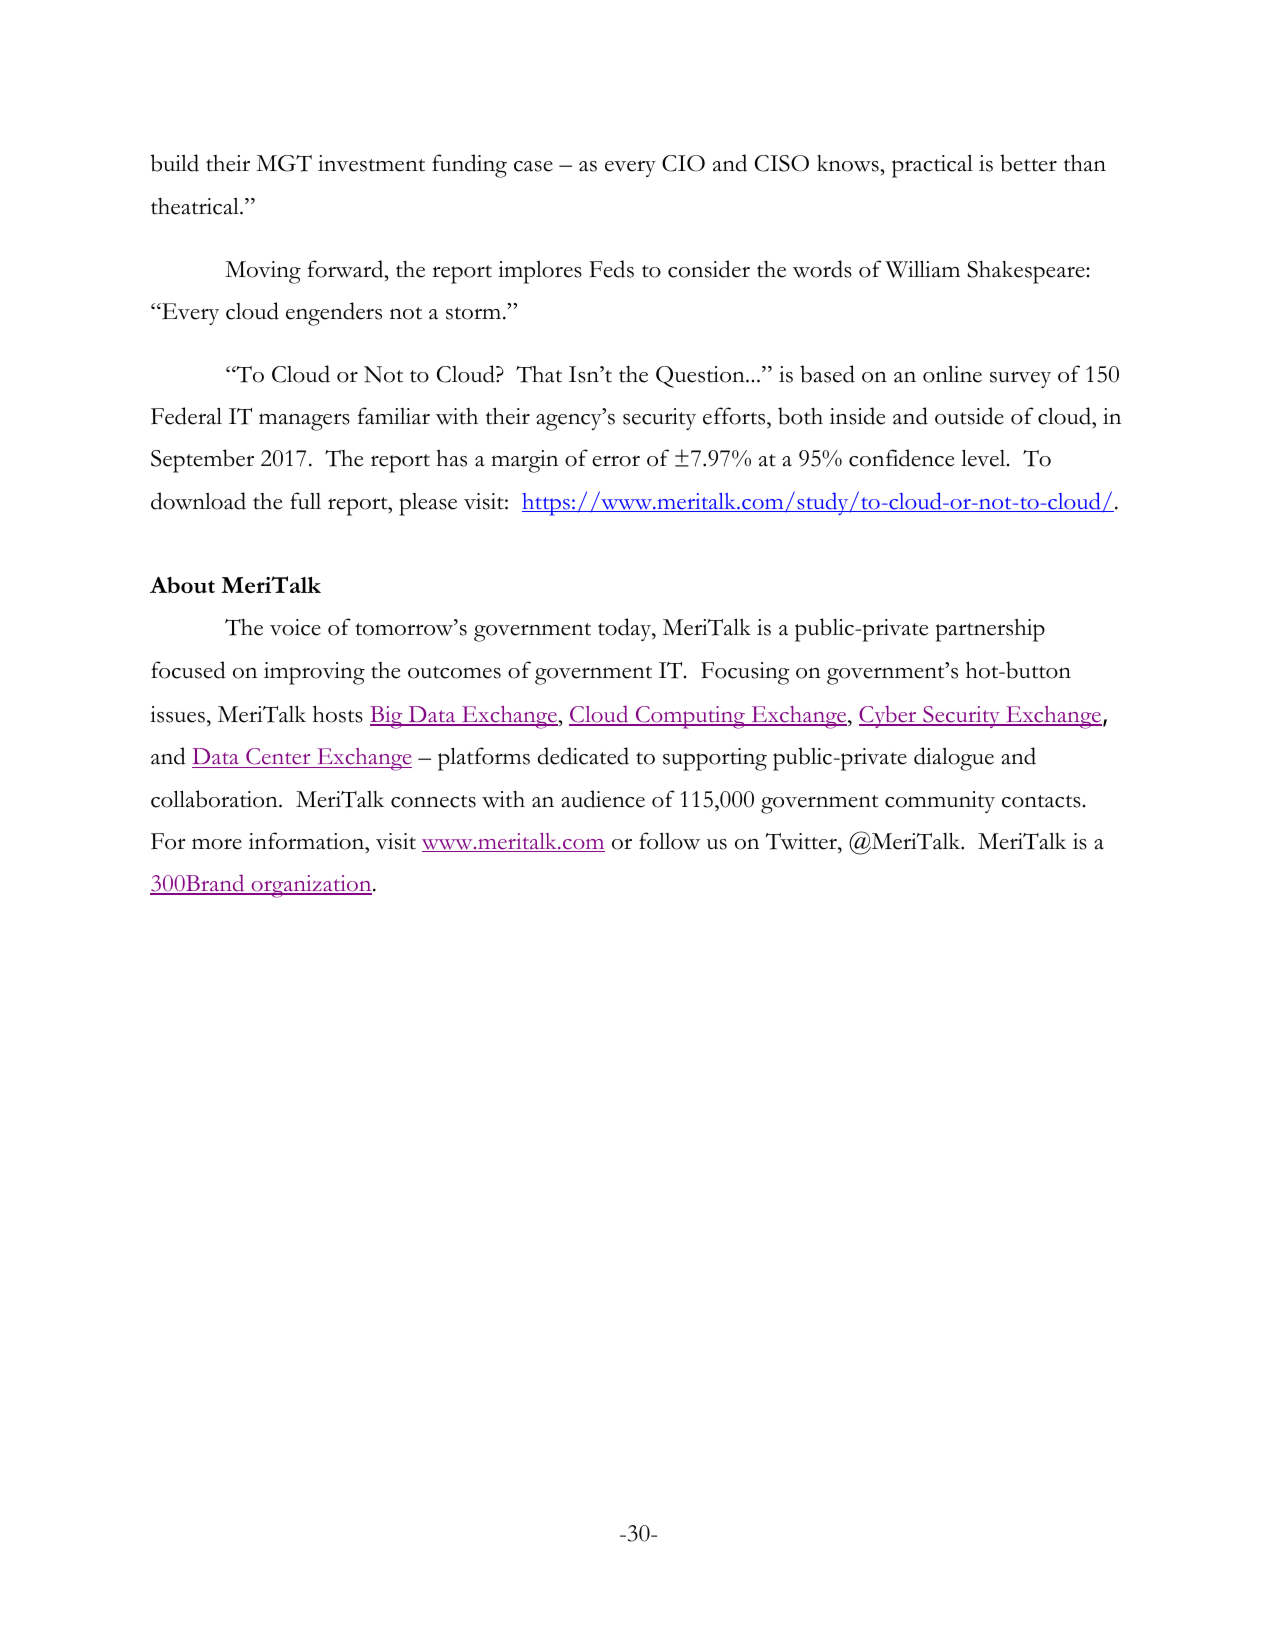 This screenshot has width=1277, height=1652. Describe the element at coordinates (952, 374) in the screenshot. I see `online` at that location.
